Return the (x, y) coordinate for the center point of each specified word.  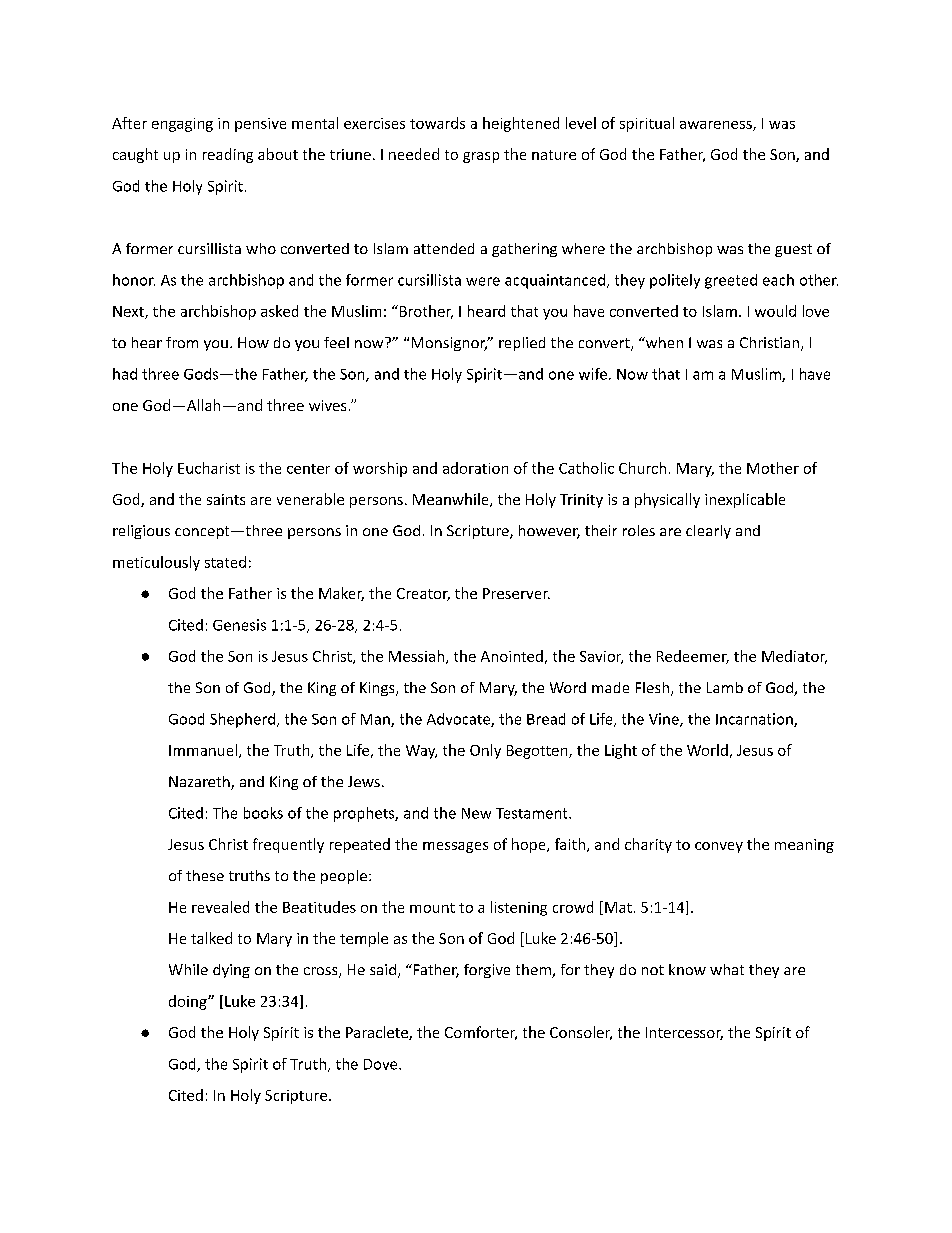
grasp (481, 157)
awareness (717, 126)
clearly (708, 532)
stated (225, 562)
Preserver (516, 593)
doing (189, 1002)
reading (228, 155)
